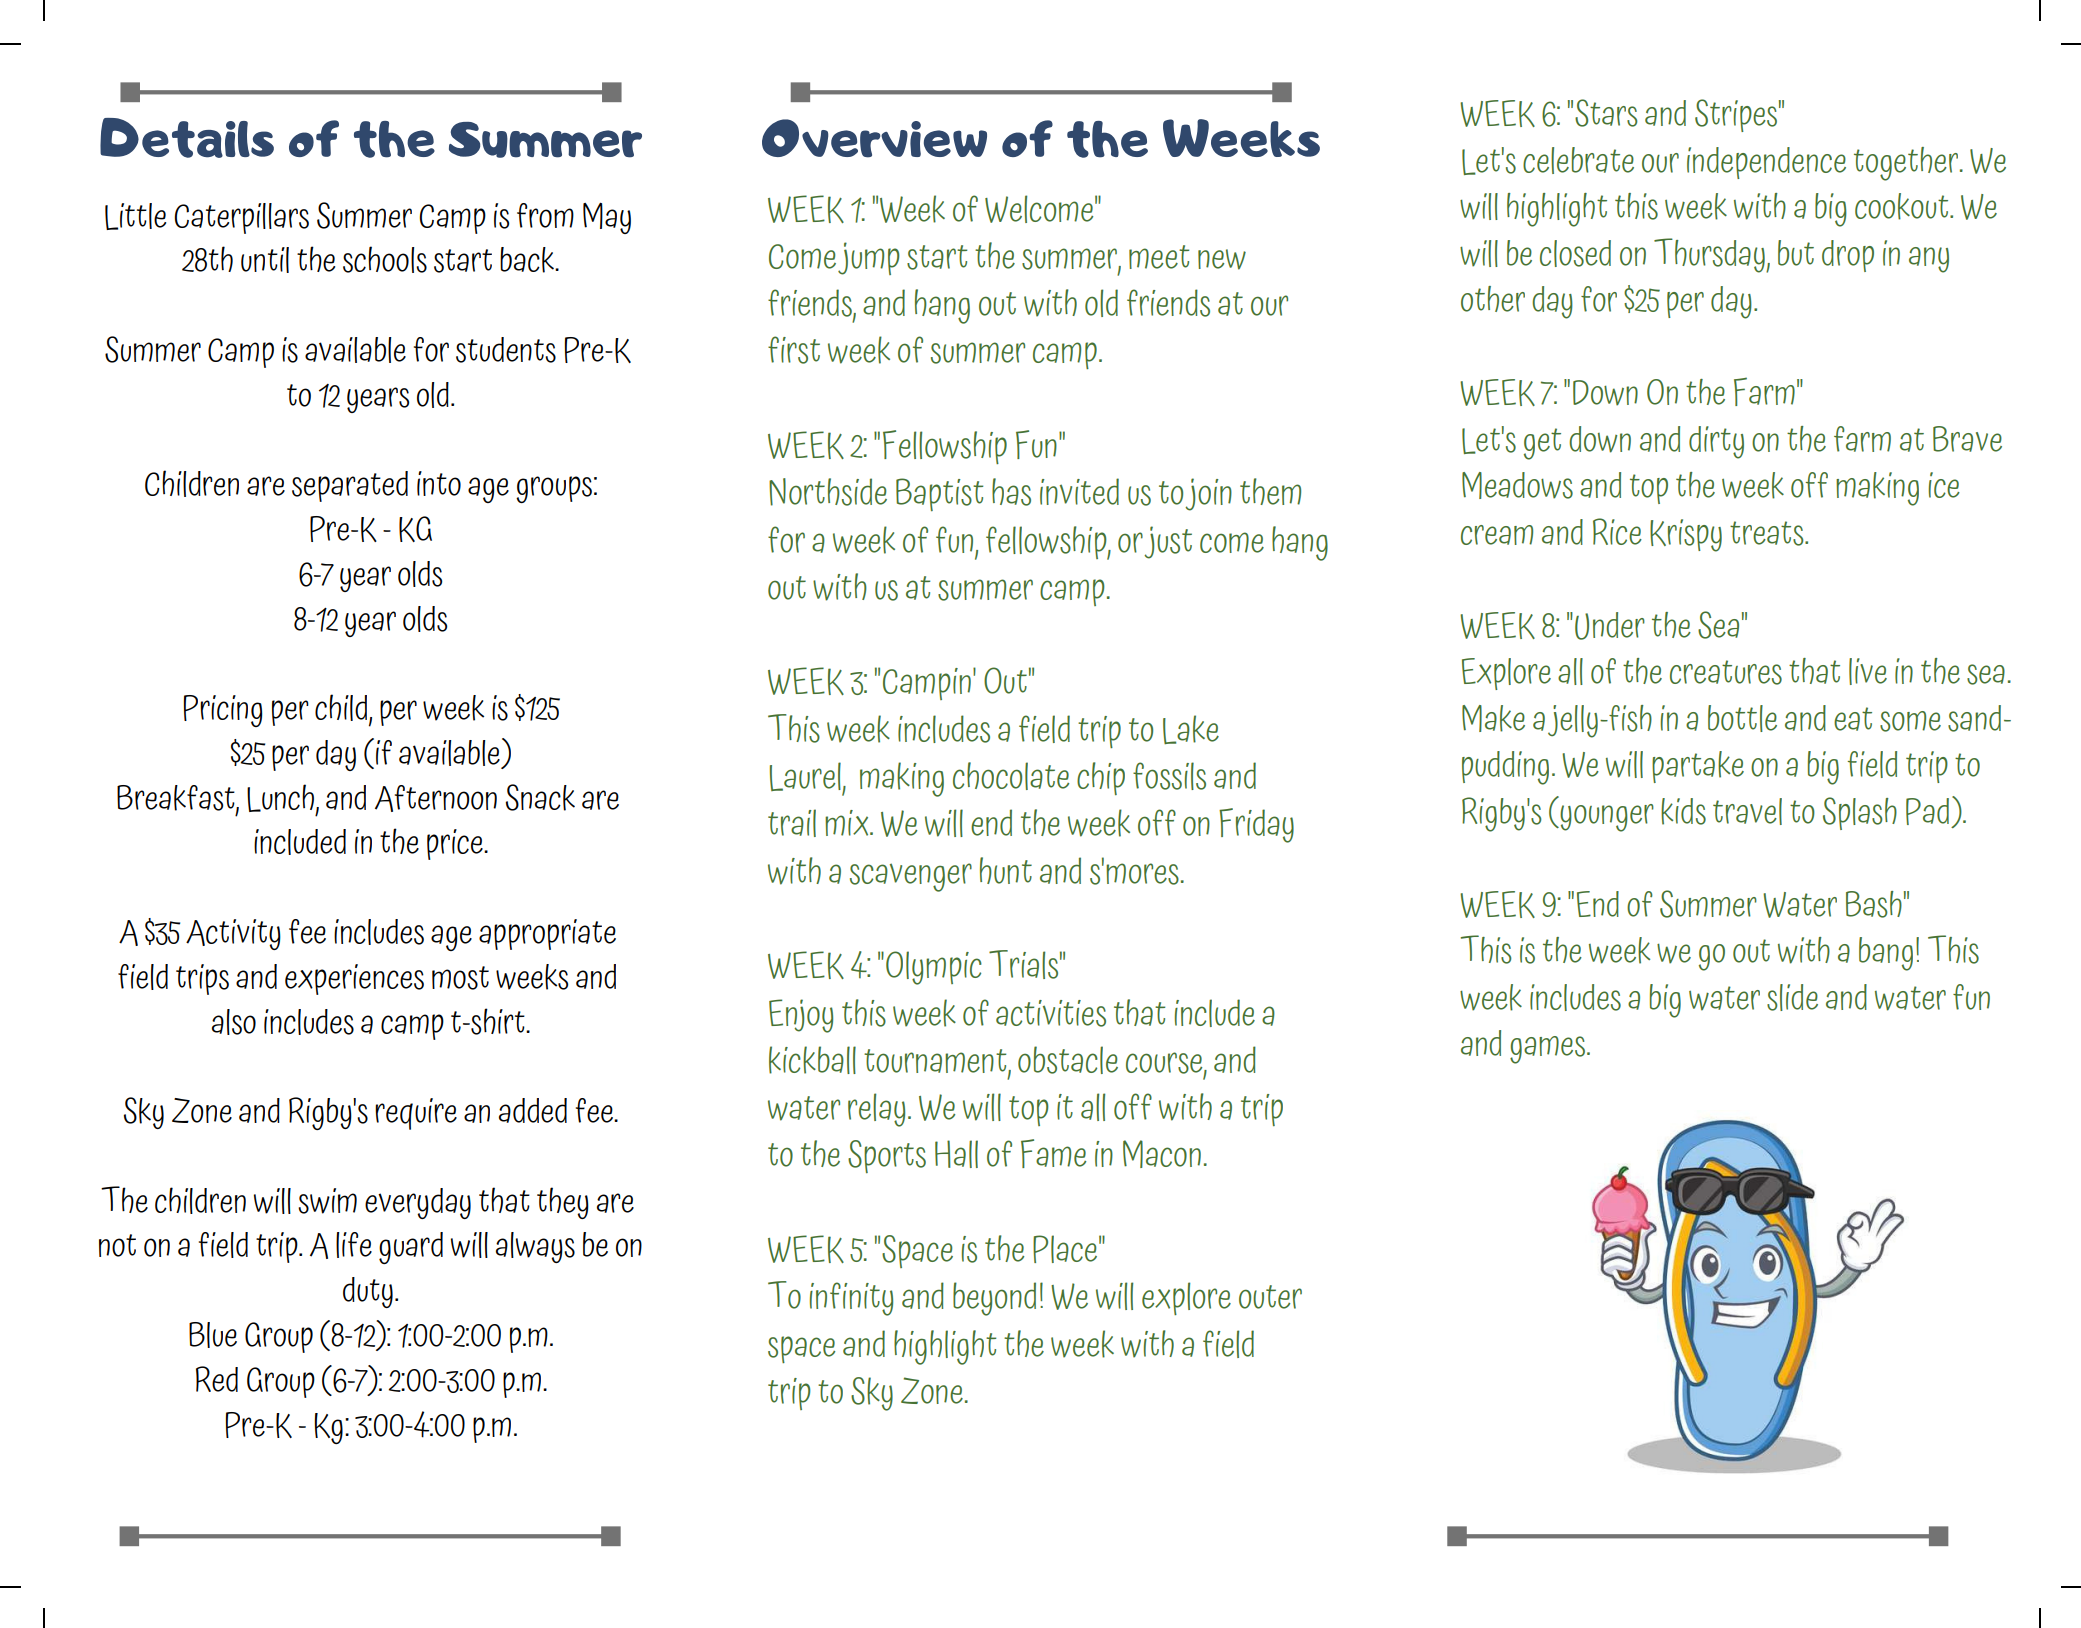  Describe the element at coordinates (1886, 954) in the screenshot. I see `bang` at that location.
